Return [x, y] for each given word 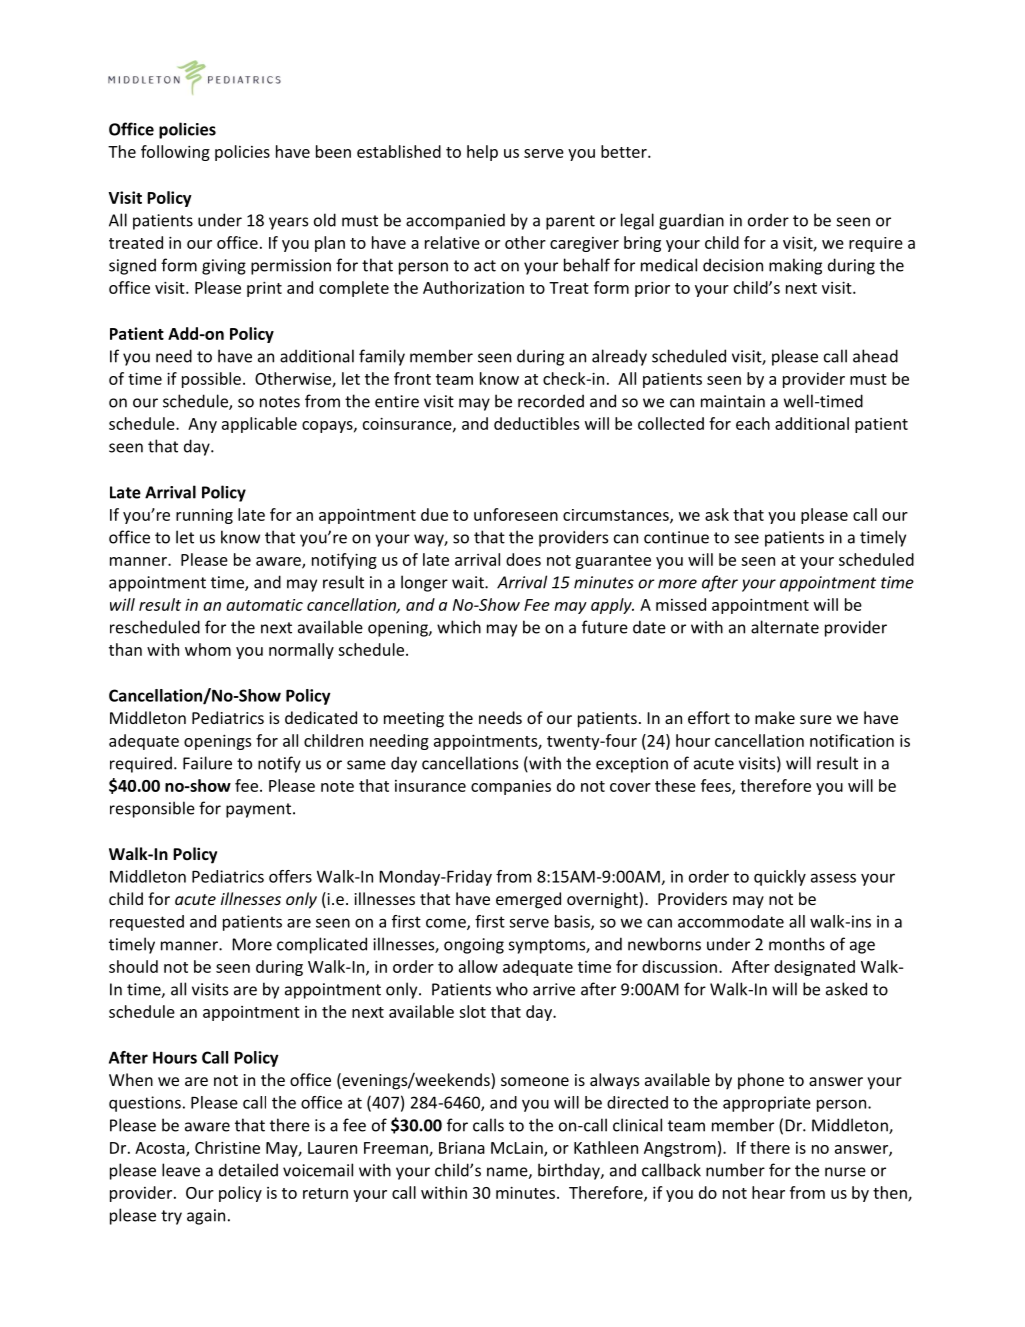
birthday [570, 1171]
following [175, 153]
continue [676, 537]
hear [768, 1192]
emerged [528, 900]
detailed [248, 1170]
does [523, 559]
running [204, 516]
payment [260, 810]
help [482, 153]
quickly [780, 878]
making [795, 266]
